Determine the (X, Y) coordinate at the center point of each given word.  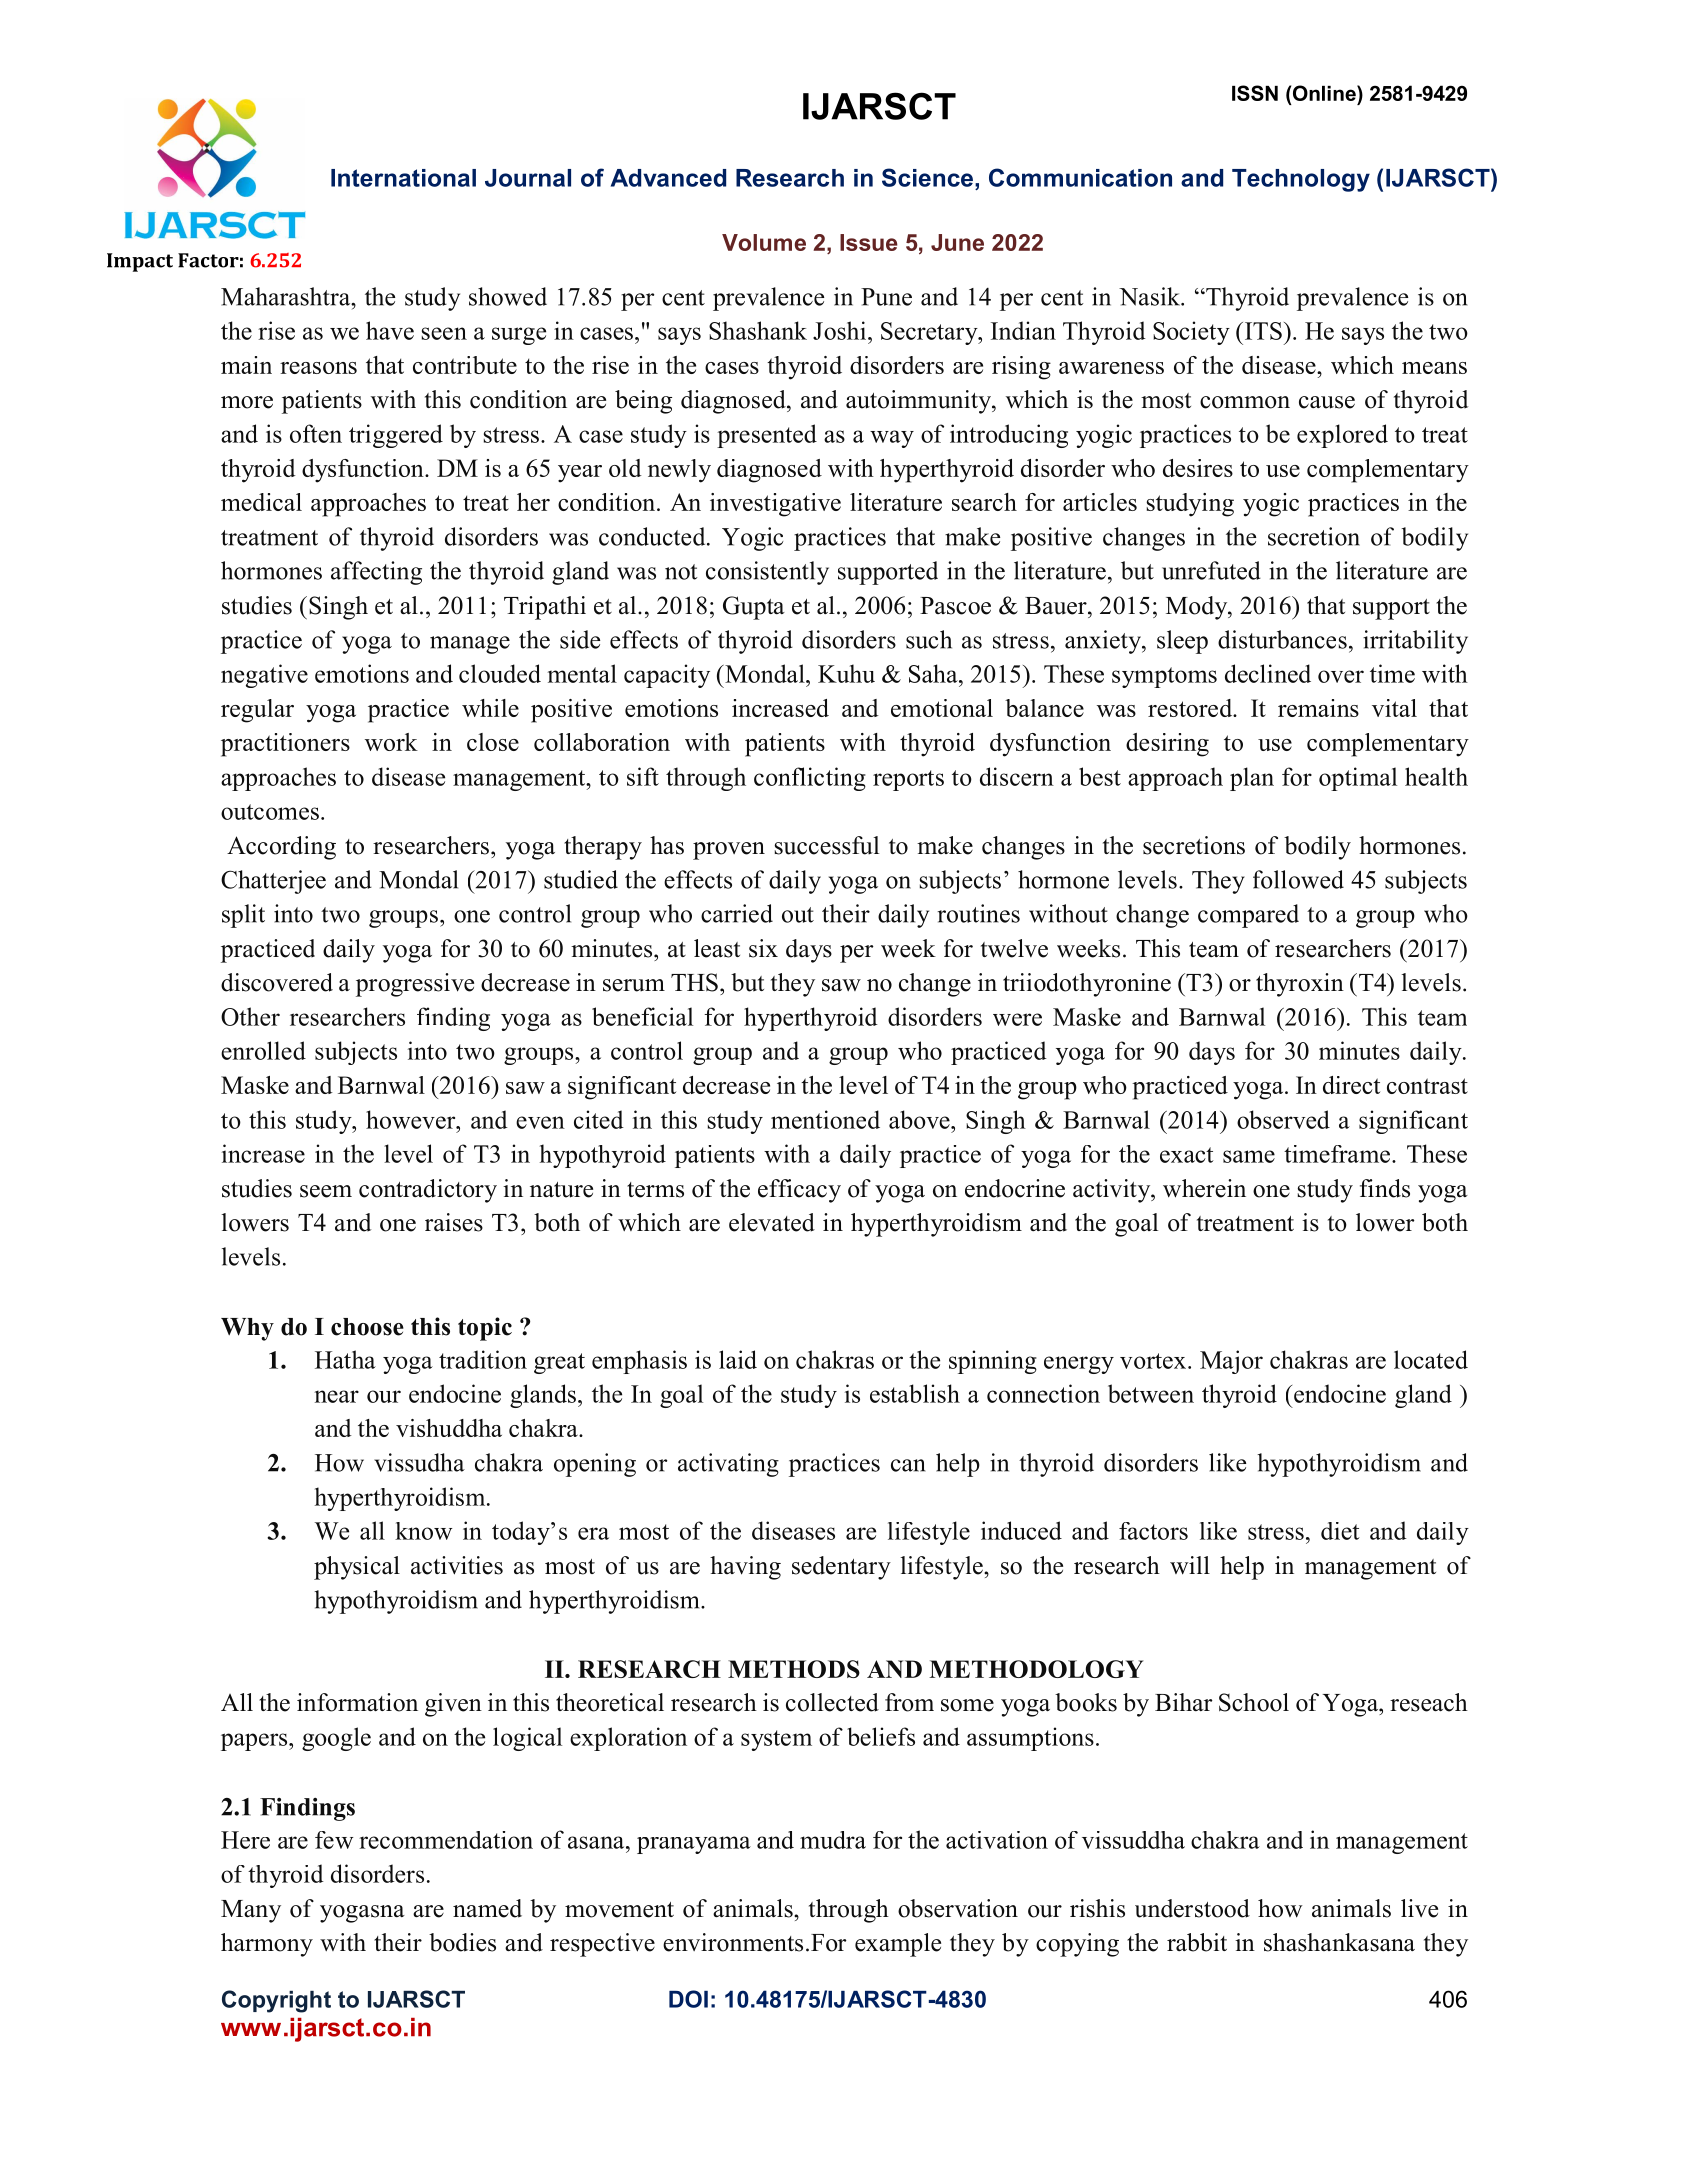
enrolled (263, 1050)
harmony (267, 1945)
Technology (1301, 180)
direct (1351, 1085)
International (403, 178)
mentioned (825, 1119)
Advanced (668, 178)
